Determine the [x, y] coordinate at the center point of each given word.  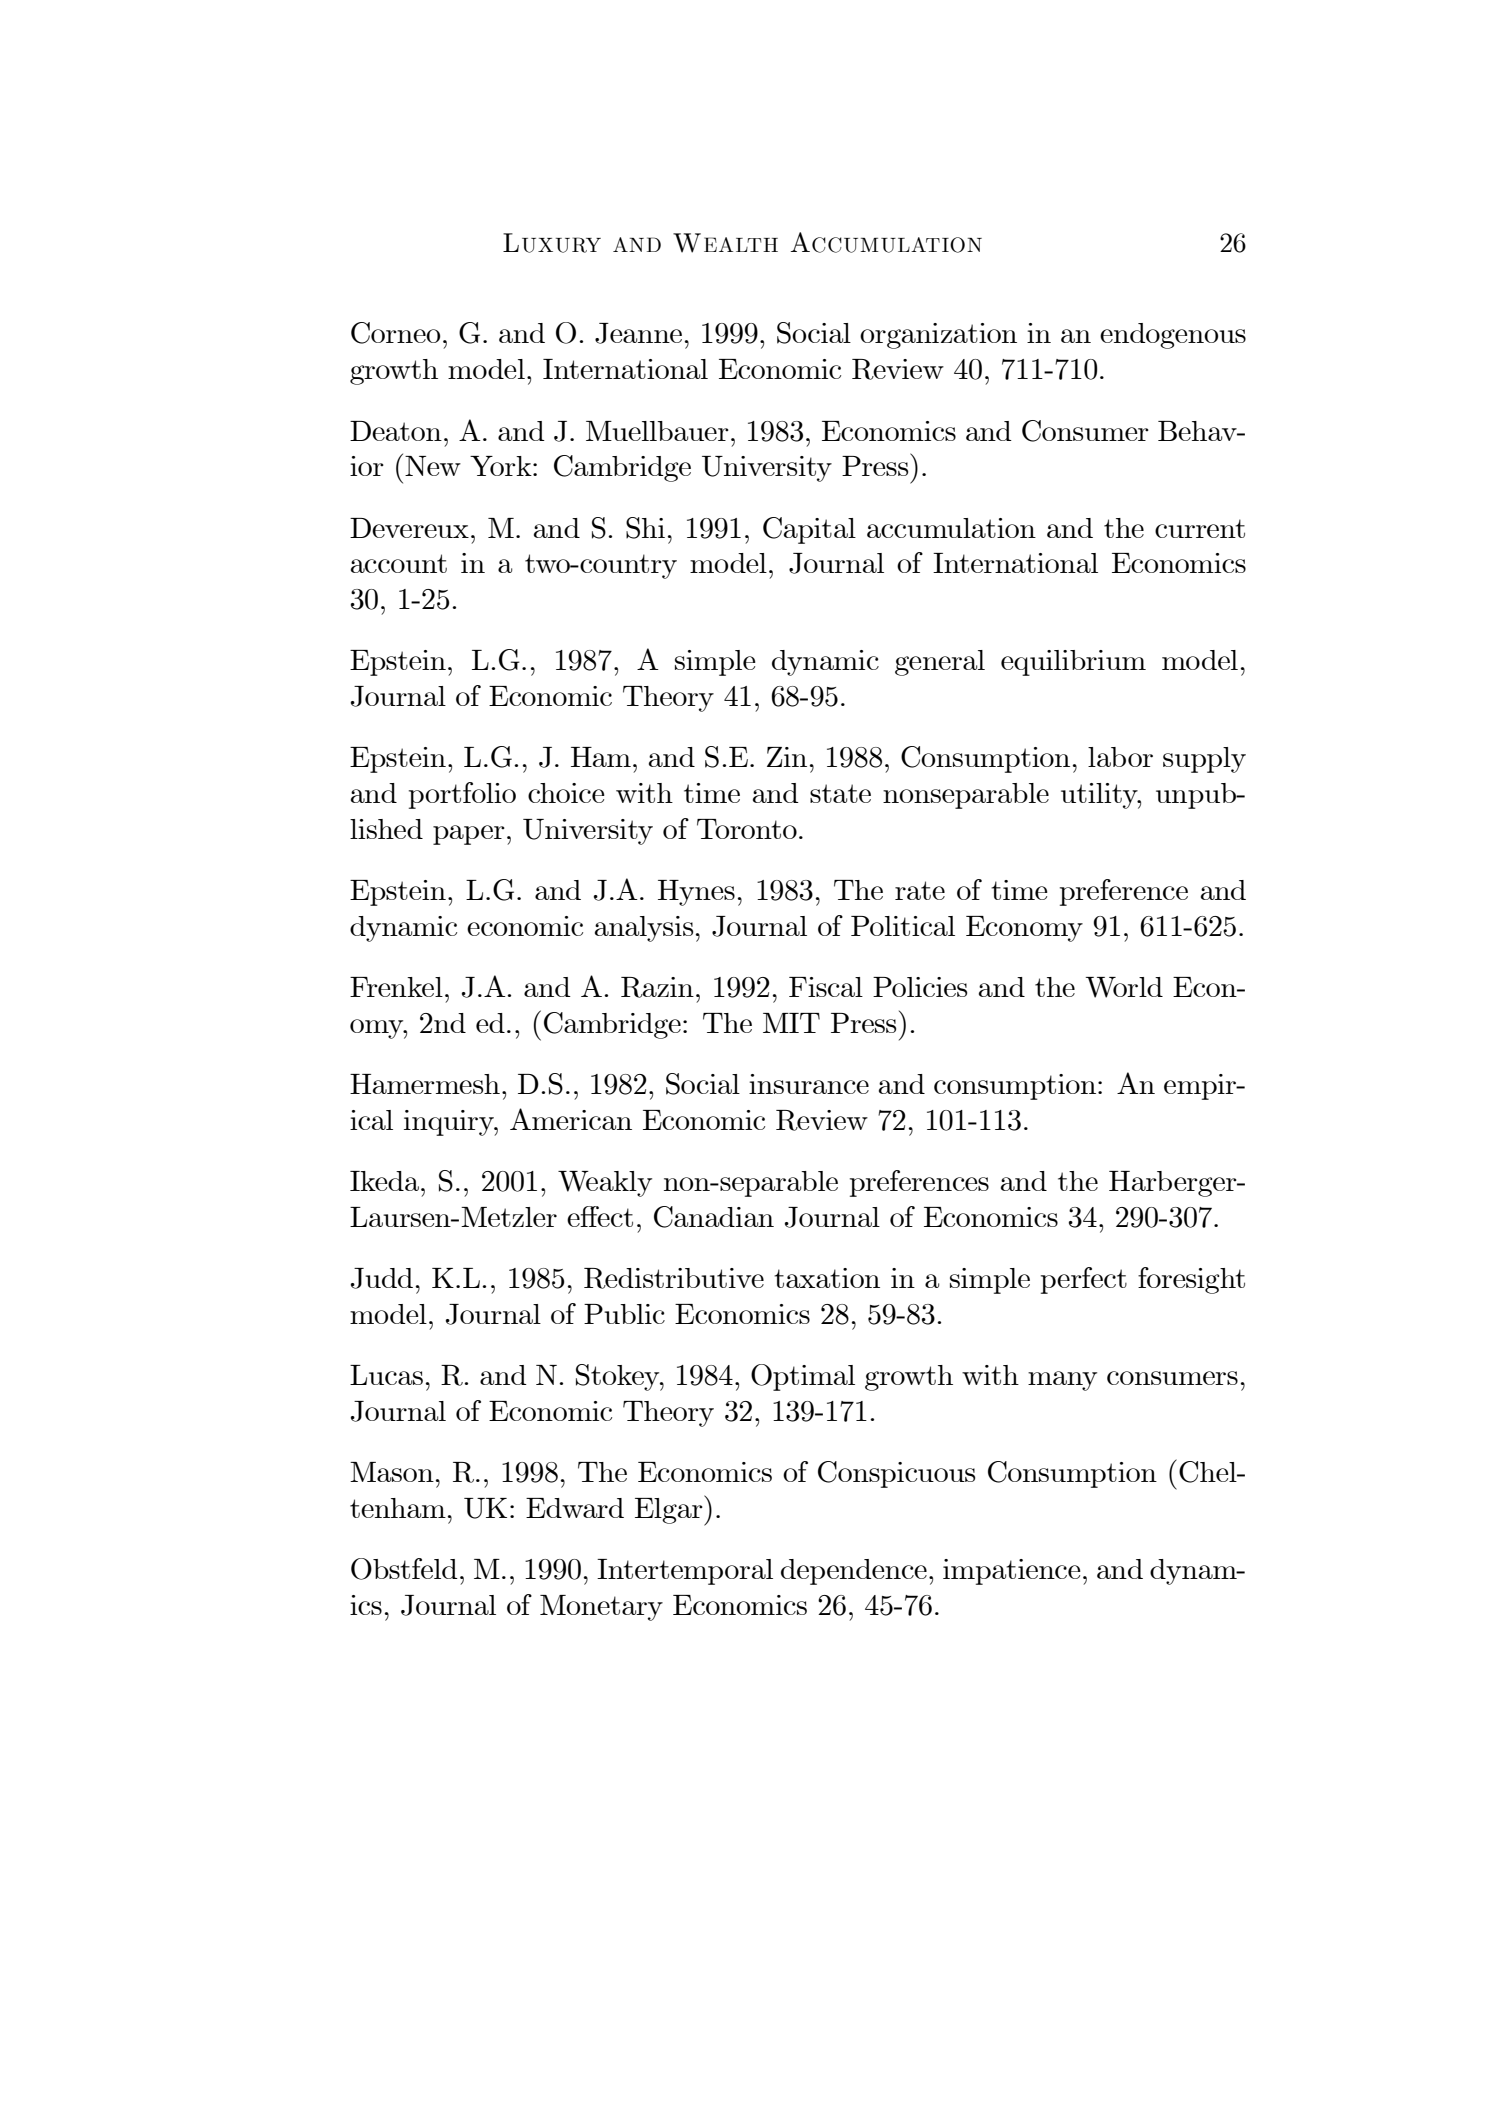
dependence [854, 1572]
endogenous [1173, 336]
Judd [382, 1278]
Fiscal [826, 987]
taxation [827, 1278]
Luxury [552, 243]
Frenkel [396, 987]
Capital [809, 530]
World [1124, 987]
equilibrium [1073, 663]
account [399, 563]
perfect [1084, 1280]
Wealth [725, 243]
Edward [575, 1508]
